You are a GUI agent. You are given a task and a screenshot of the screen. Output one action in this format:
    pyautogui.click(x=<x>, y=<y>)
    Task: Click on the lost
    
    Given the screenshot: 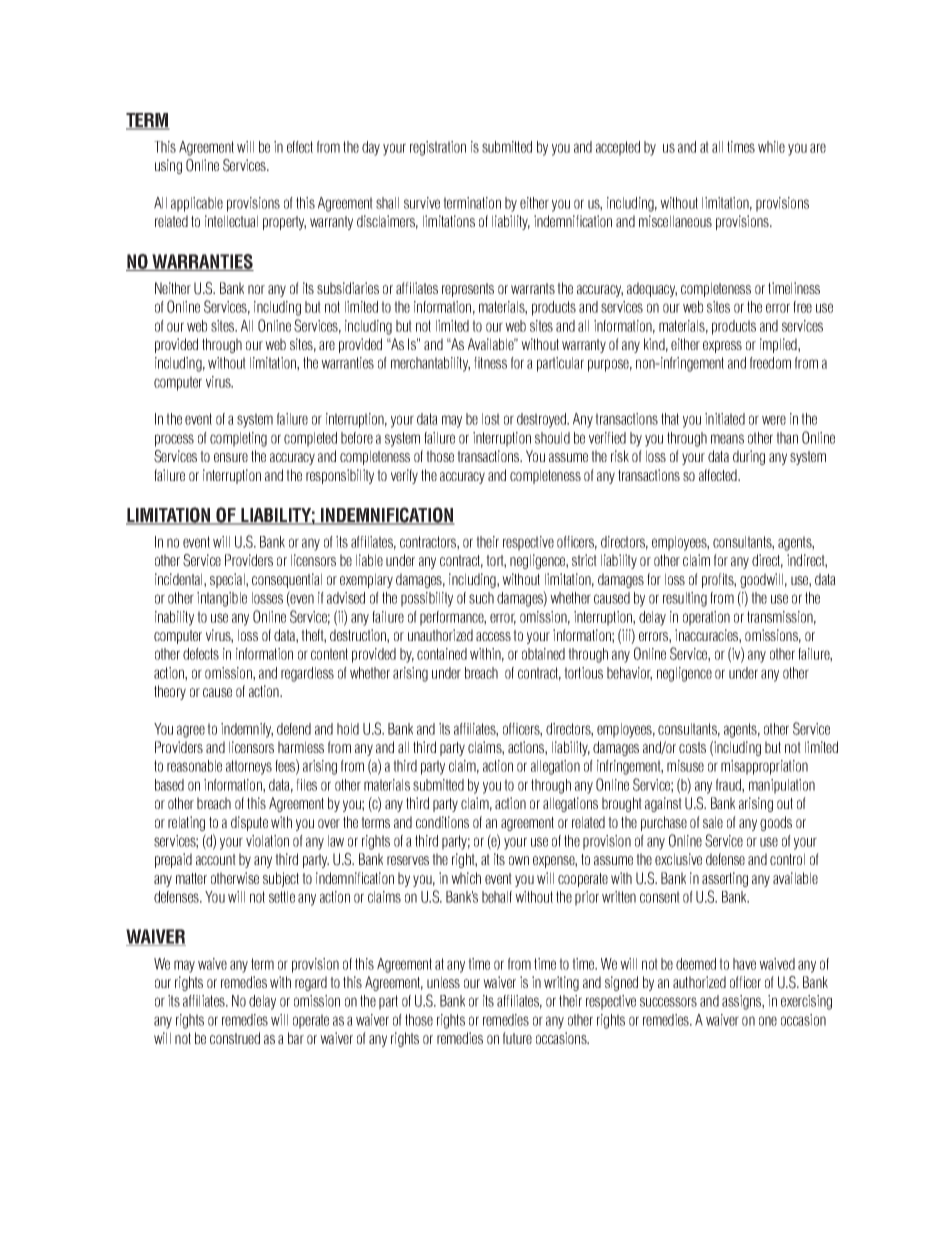 What is the action you would take?
    pyautogui.click(x=491, y=419)
